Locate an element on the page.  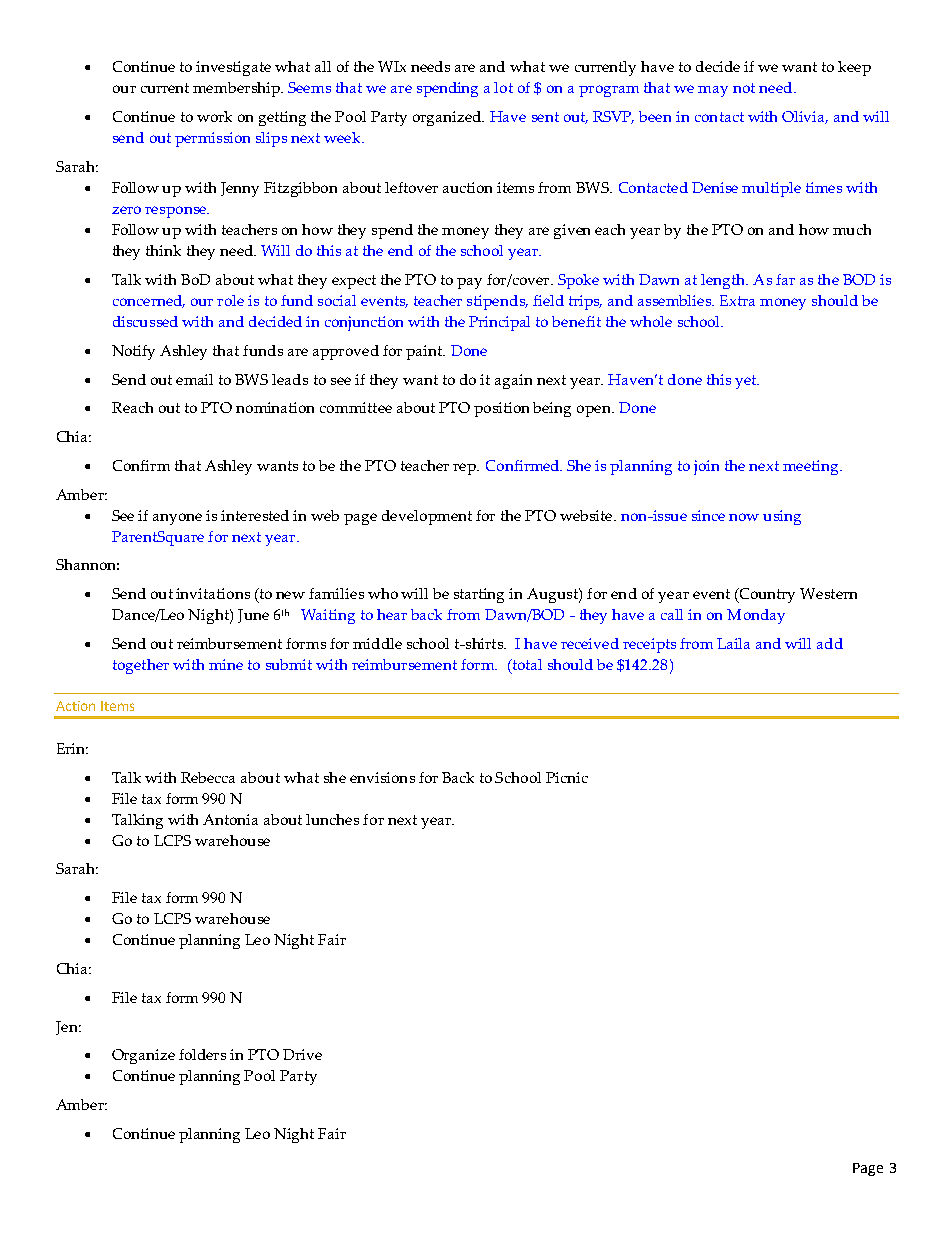
yet is located at coordinates (747, 382).
